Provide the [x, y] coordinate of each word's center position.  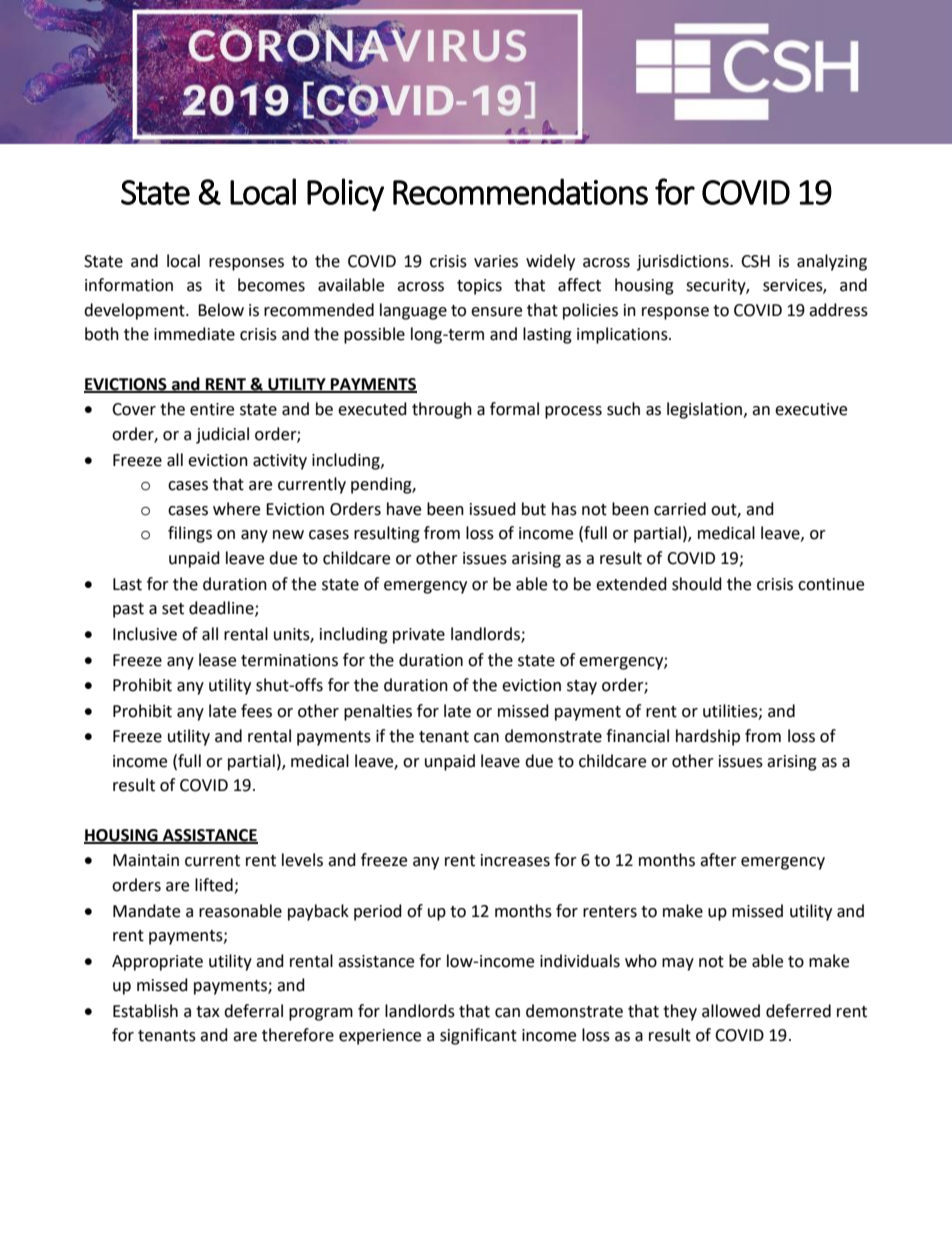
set [173, 609]
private [419, 636]
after [718, 860]
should [697, 584]
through [442, 410]
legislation [704, 410]
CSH [755, 261]
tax [208, 1012]
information [129, 285]
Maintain [146, 860]
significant [478, 1036]
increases [515, 860]
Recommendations [520, 191]
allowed [731, 1011]
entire [212, 409]
